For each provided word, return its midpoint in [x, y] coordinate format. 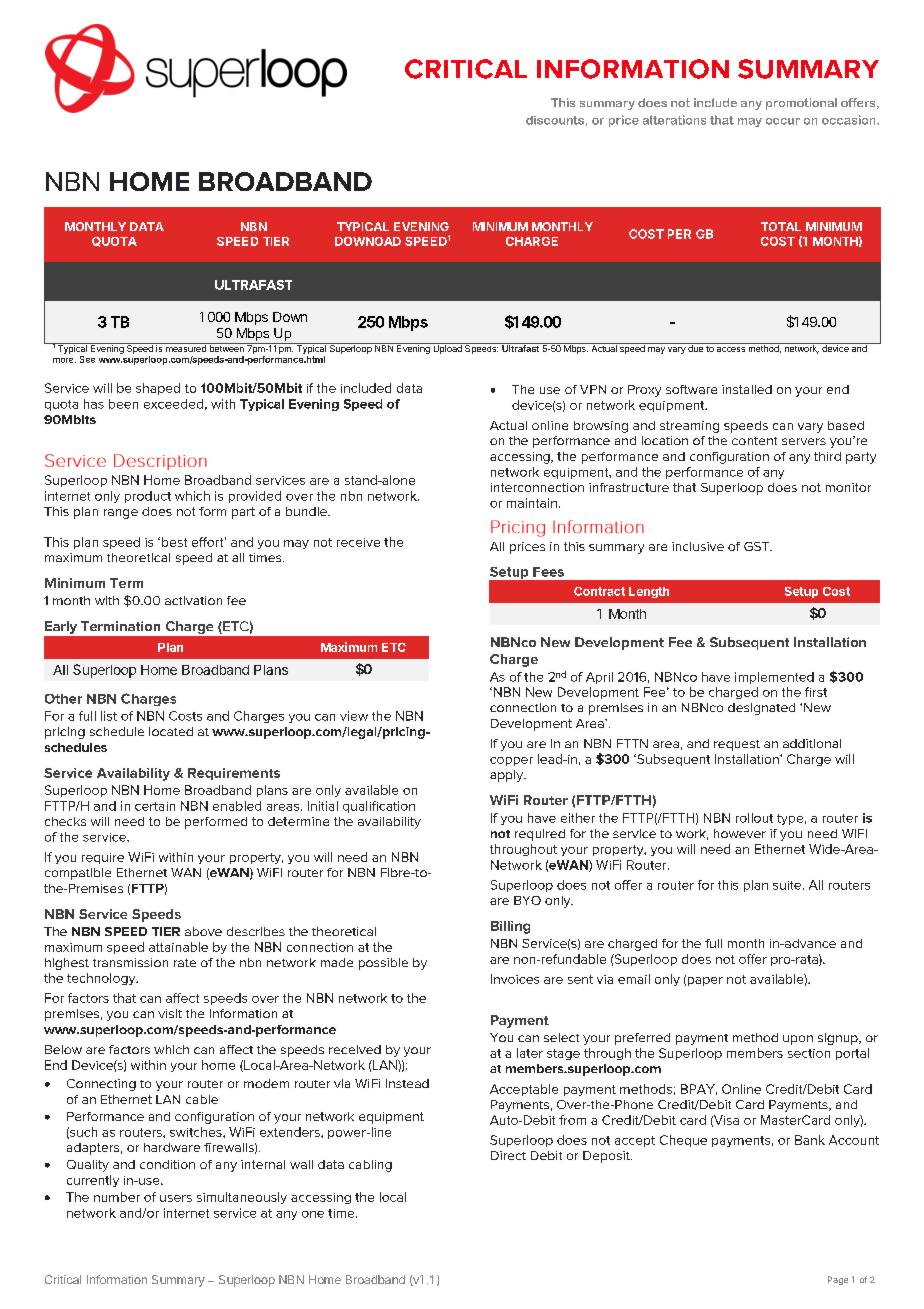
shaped [158, 389]
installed [747, 389]
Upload [447, 348]
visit [170, 1013]
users [176, 1198]
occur [783, 121]
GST [758, 546]
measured [186, 347]
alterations [674, 120]
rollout [754, 818]
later [530, 1053]
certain [155, 806]
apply [508, 776]
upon [798, 1040]
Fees [548, 572]
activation [193, 600]
